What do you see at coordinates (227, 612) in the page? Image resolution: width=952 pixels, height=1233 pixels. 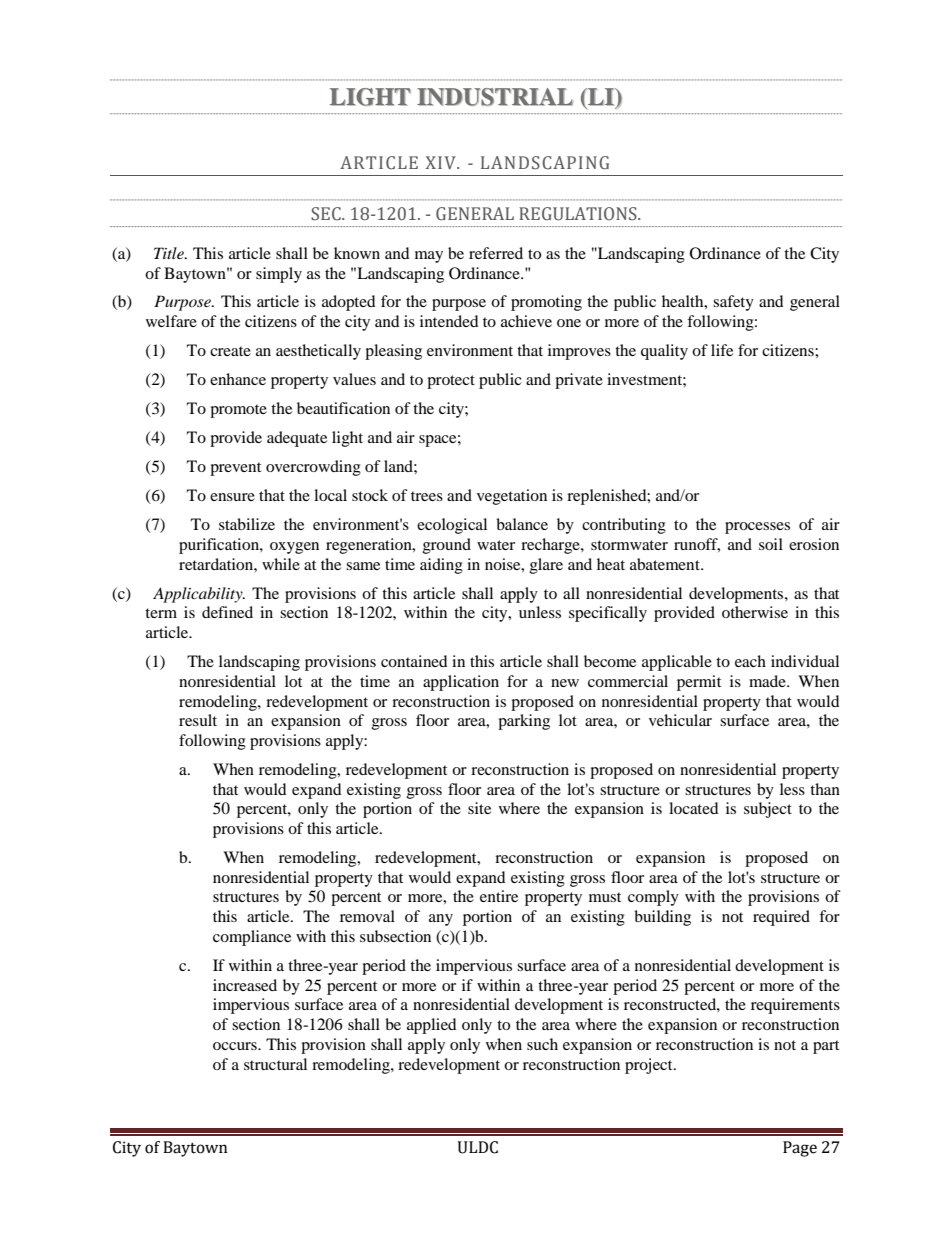 I see `defined` at bounding box center [227, 612].
